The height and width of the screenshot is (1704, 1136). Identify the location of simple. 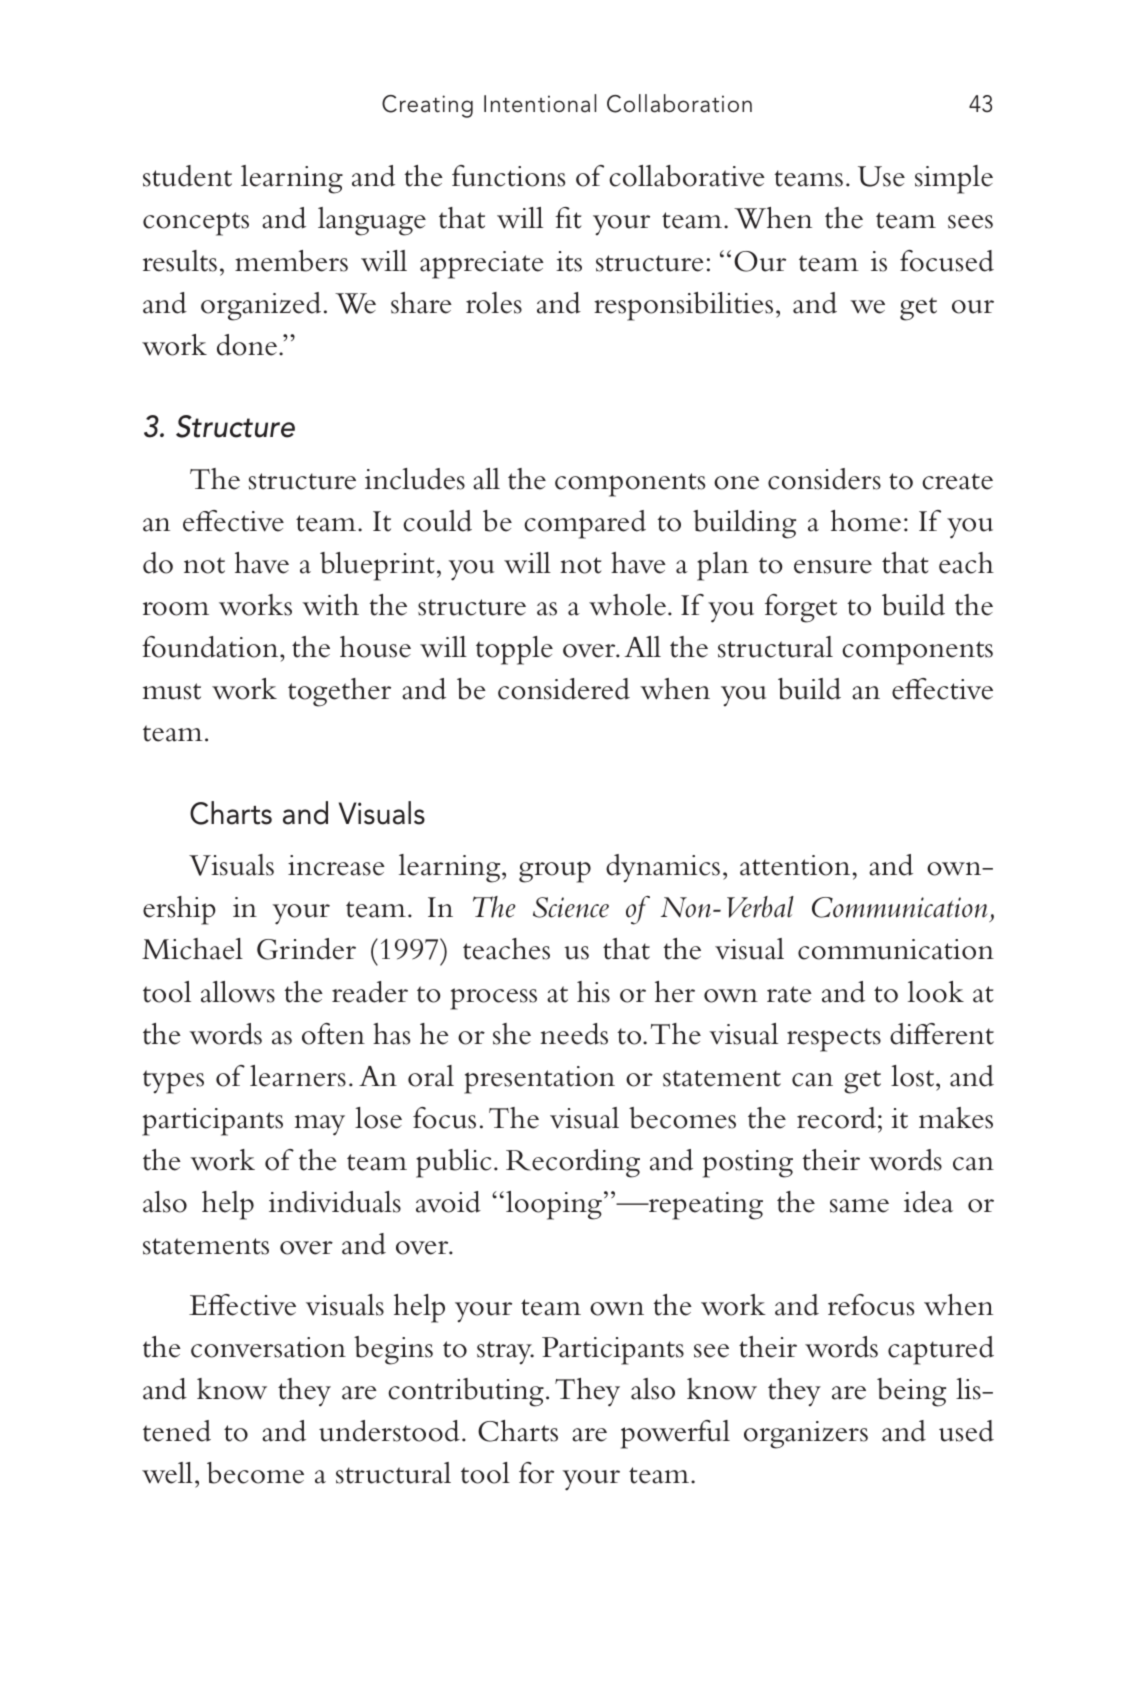
(954, 179).
